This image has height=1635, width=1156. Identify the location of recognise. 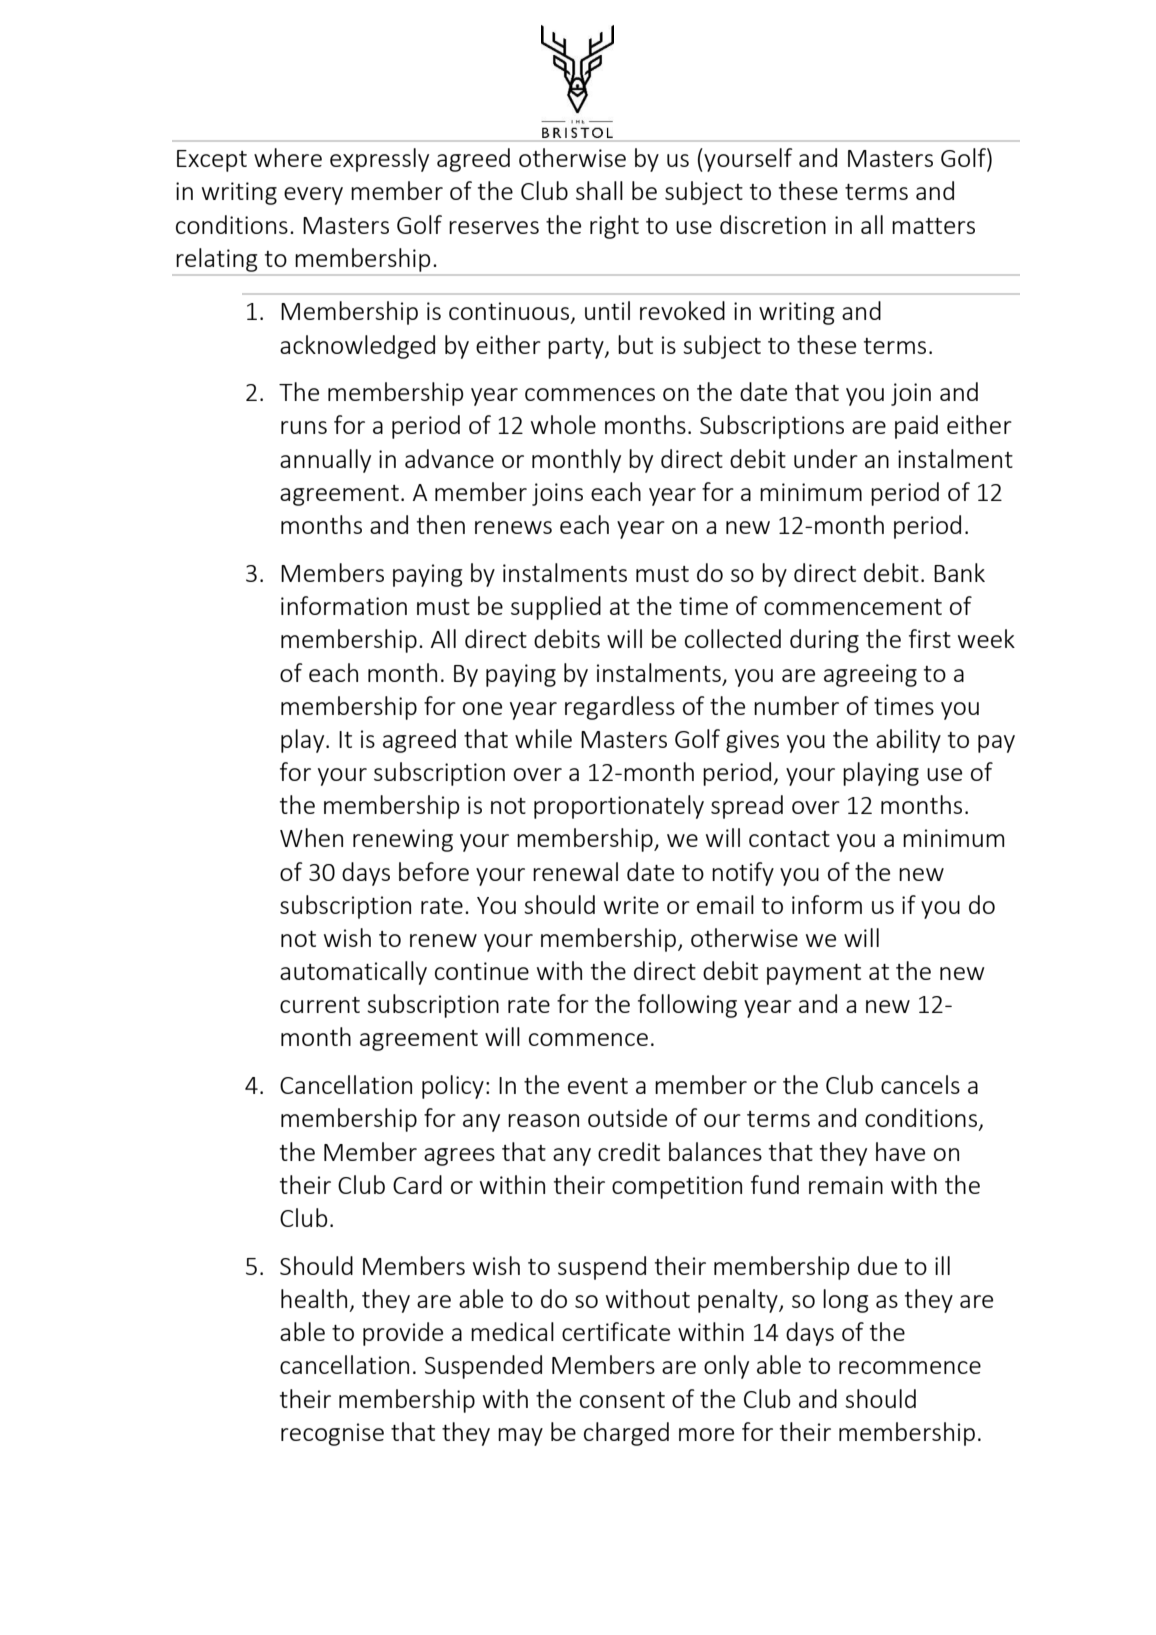
(332, 1434).
